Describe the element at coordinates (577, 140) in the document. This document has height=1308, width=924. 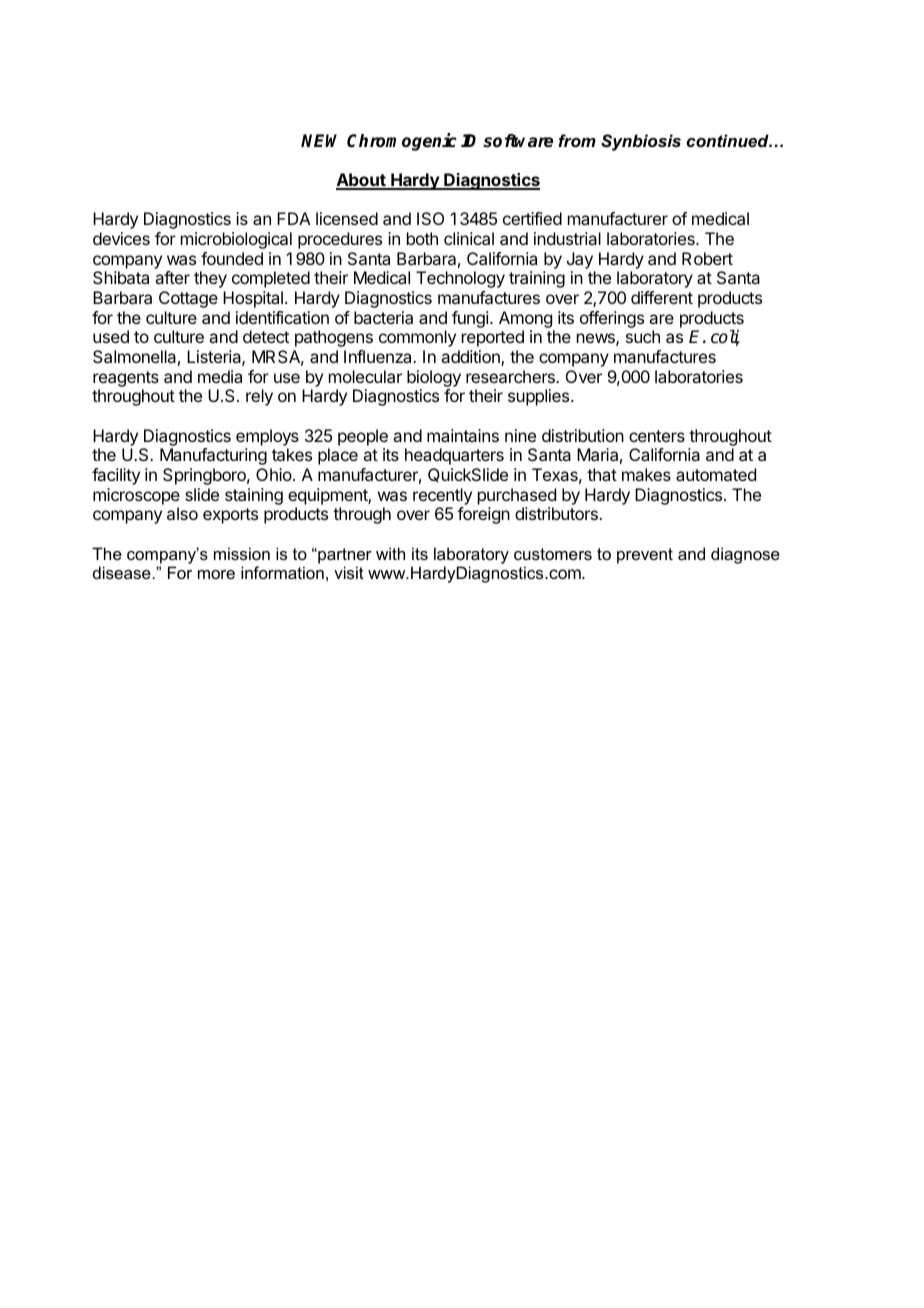
I see `from` at that location.
